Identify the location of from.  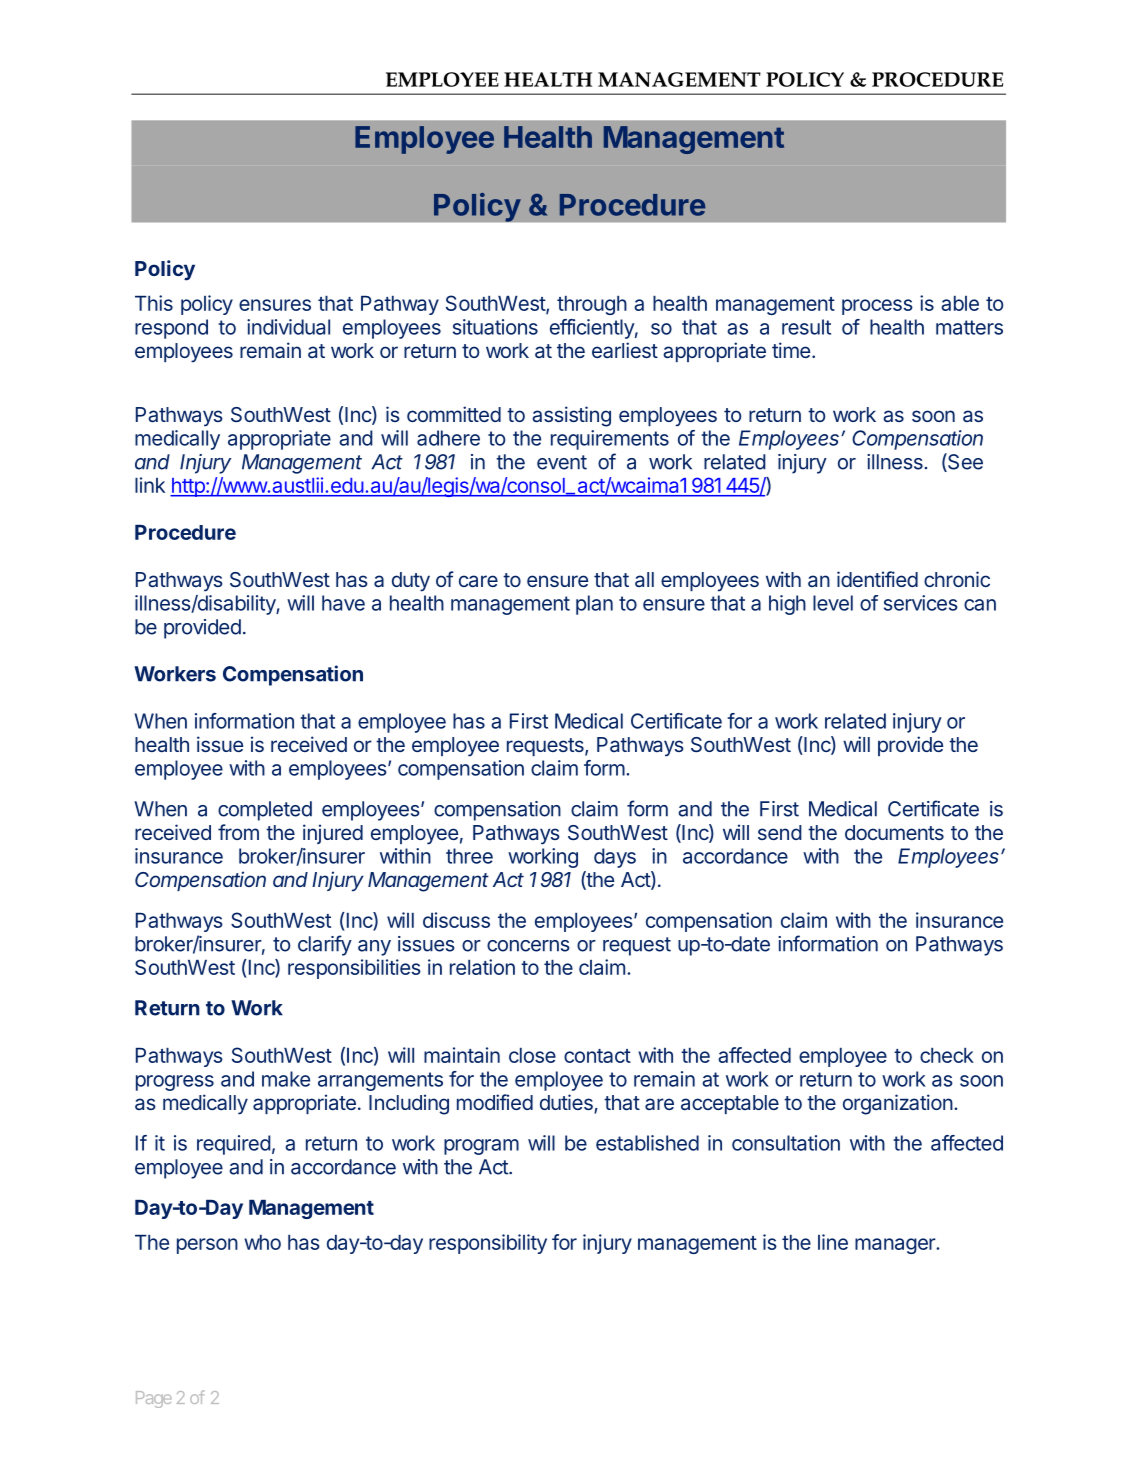
(238, 832).
